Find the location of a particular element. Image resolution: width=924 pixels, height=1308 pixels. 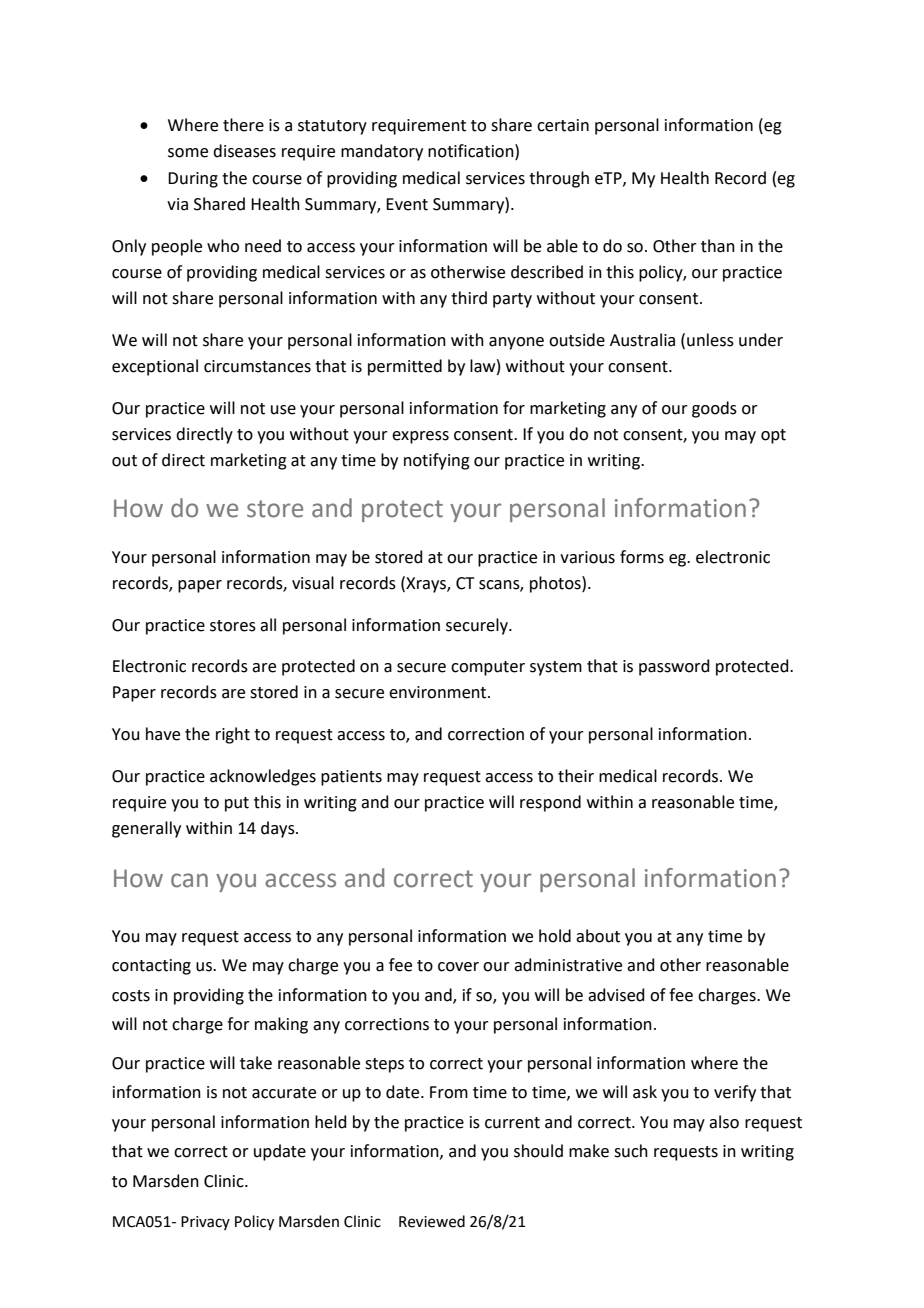

password is located at coordinates (674, 667).
